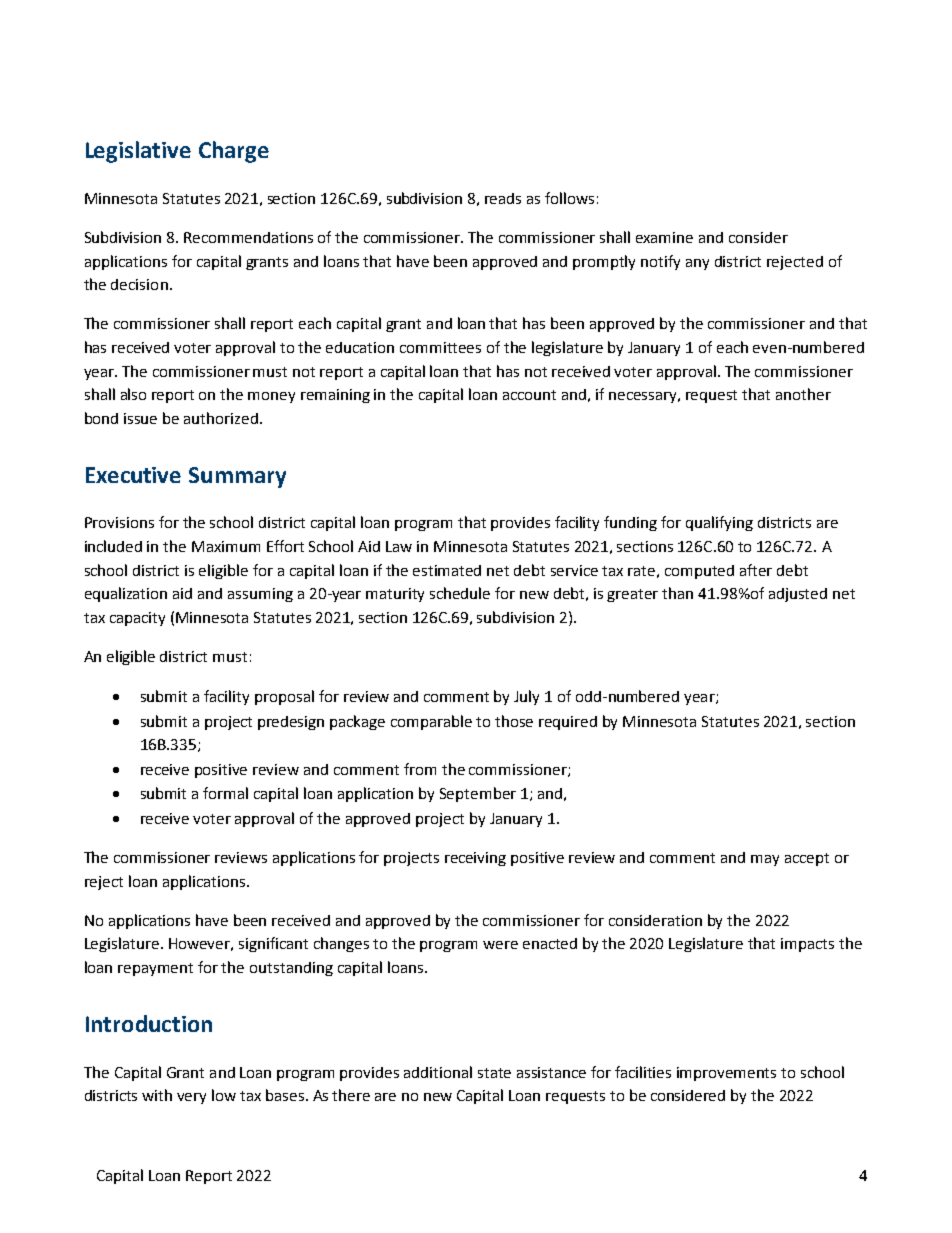 The image size is (952, 1233). What do you see at coordinates (503, 198) in the document?
I see `reads` at bounding box center [503, 198].
